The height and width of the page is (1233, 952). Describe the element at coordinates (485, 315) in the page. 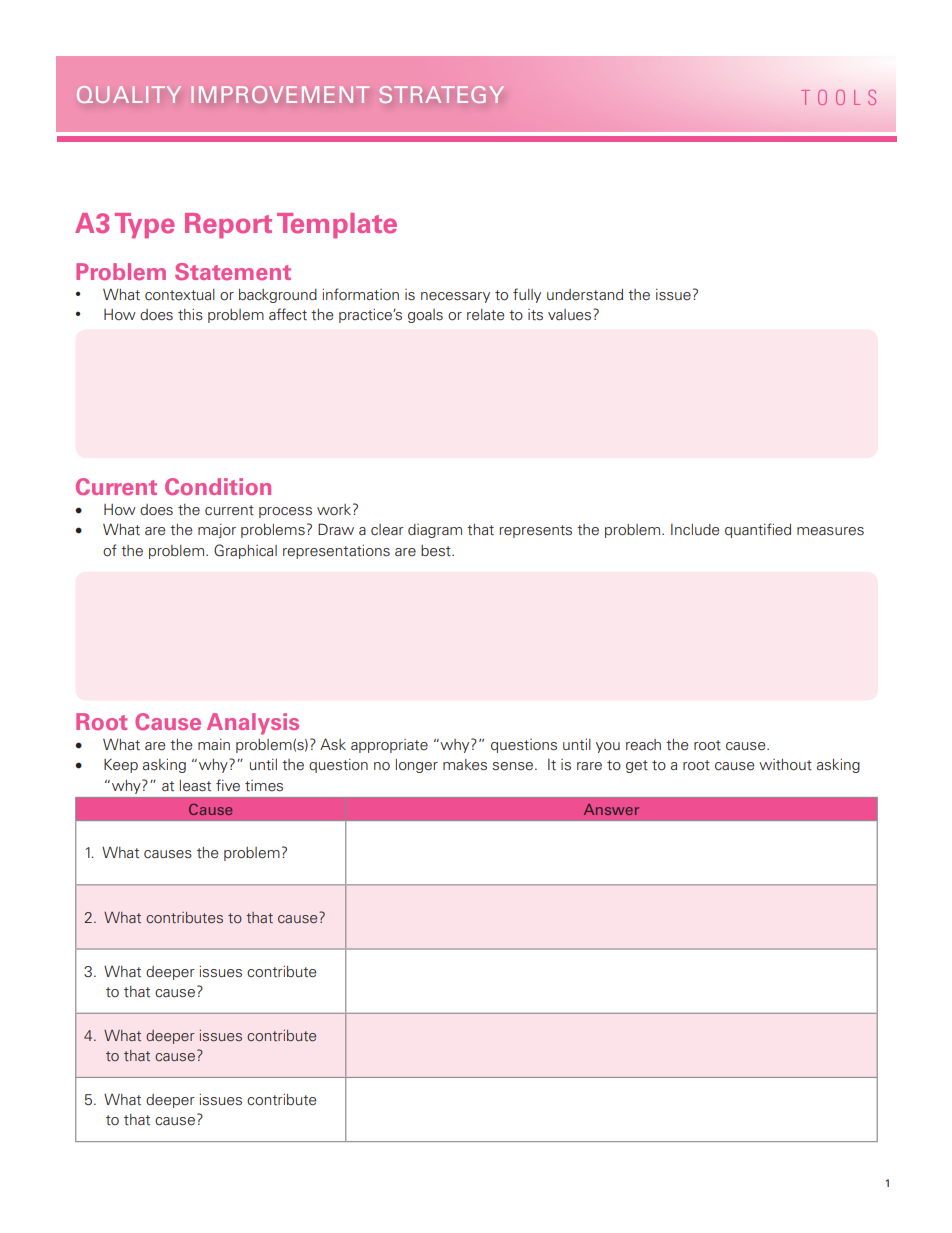

I see `relate` at that location.
